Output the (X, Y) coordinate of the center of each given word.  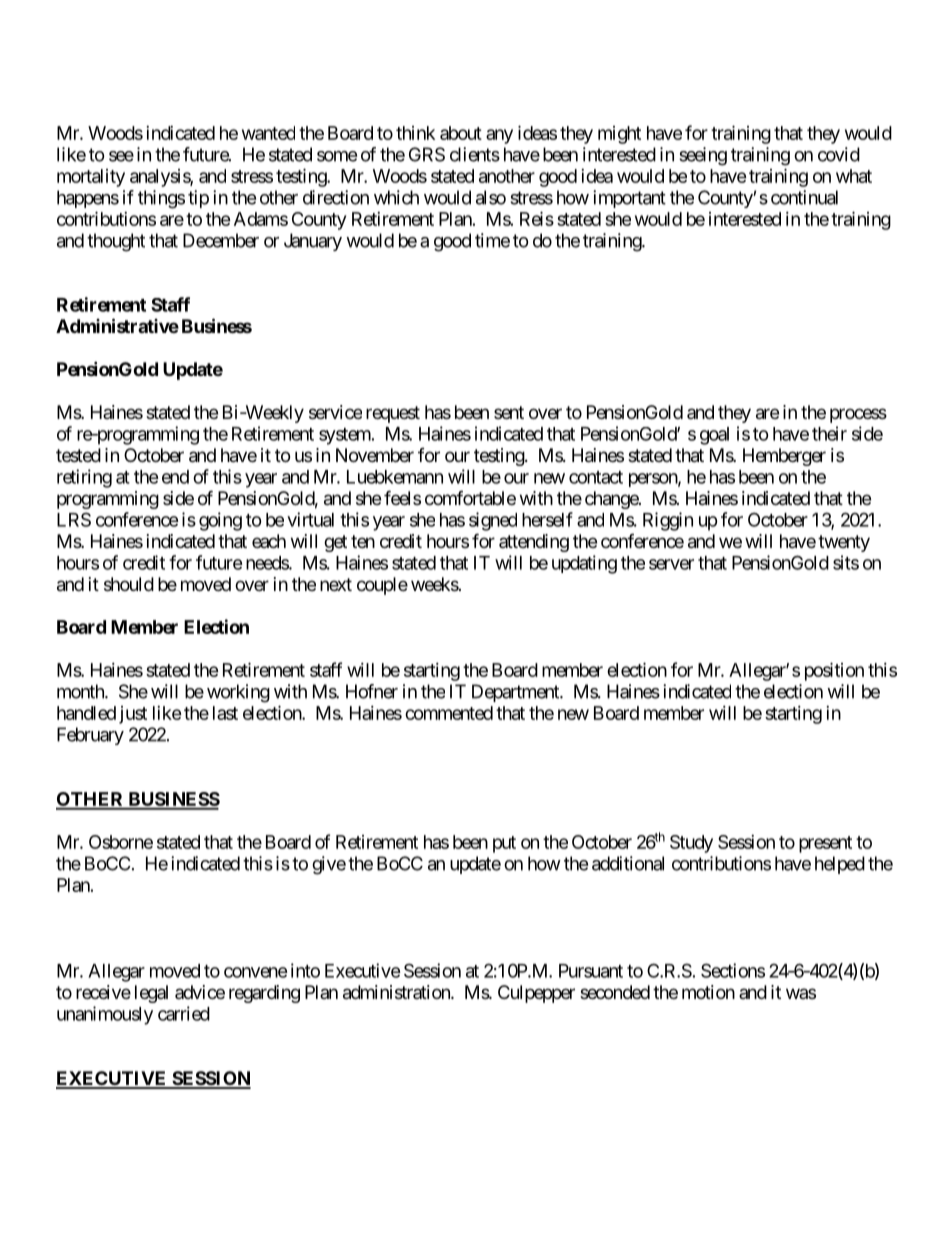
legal (151, 994)
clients (475, 154)
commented (449, 713)
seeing (703, 156)
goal (714, 436)
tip (198, 199)
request (393, 414)
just (133, 715)
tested (78, 455)
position (834, 671)
